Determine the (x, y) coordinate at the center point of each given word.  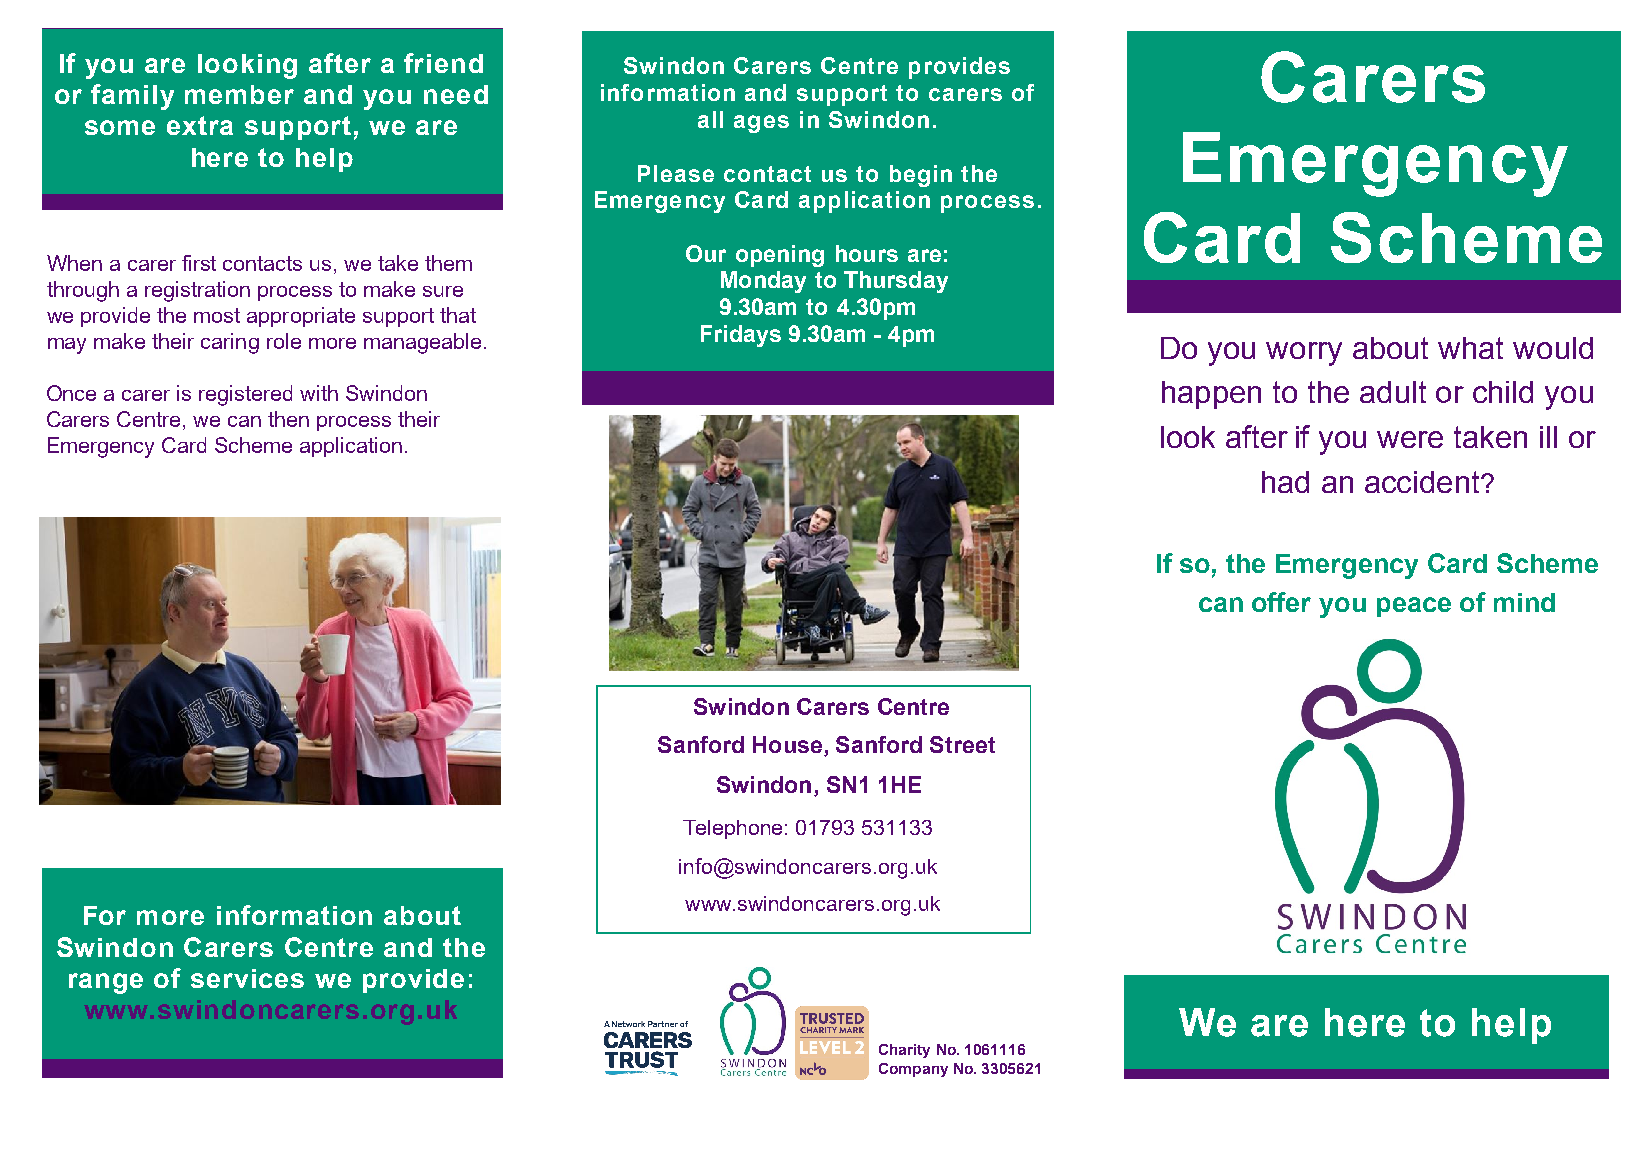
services (247, 978)
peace (1414, 607)
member (239, 94)
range (106, 983)
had (1285, 482)
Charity (904, 1051)
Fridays (741, 336)
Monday (763, 282)
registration (197, 291)
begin (921, 176)
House (787, 744)
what (1470, 348)
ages (761, 124)
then (288, 419)
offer (1281, 602)
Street (962, 744)
